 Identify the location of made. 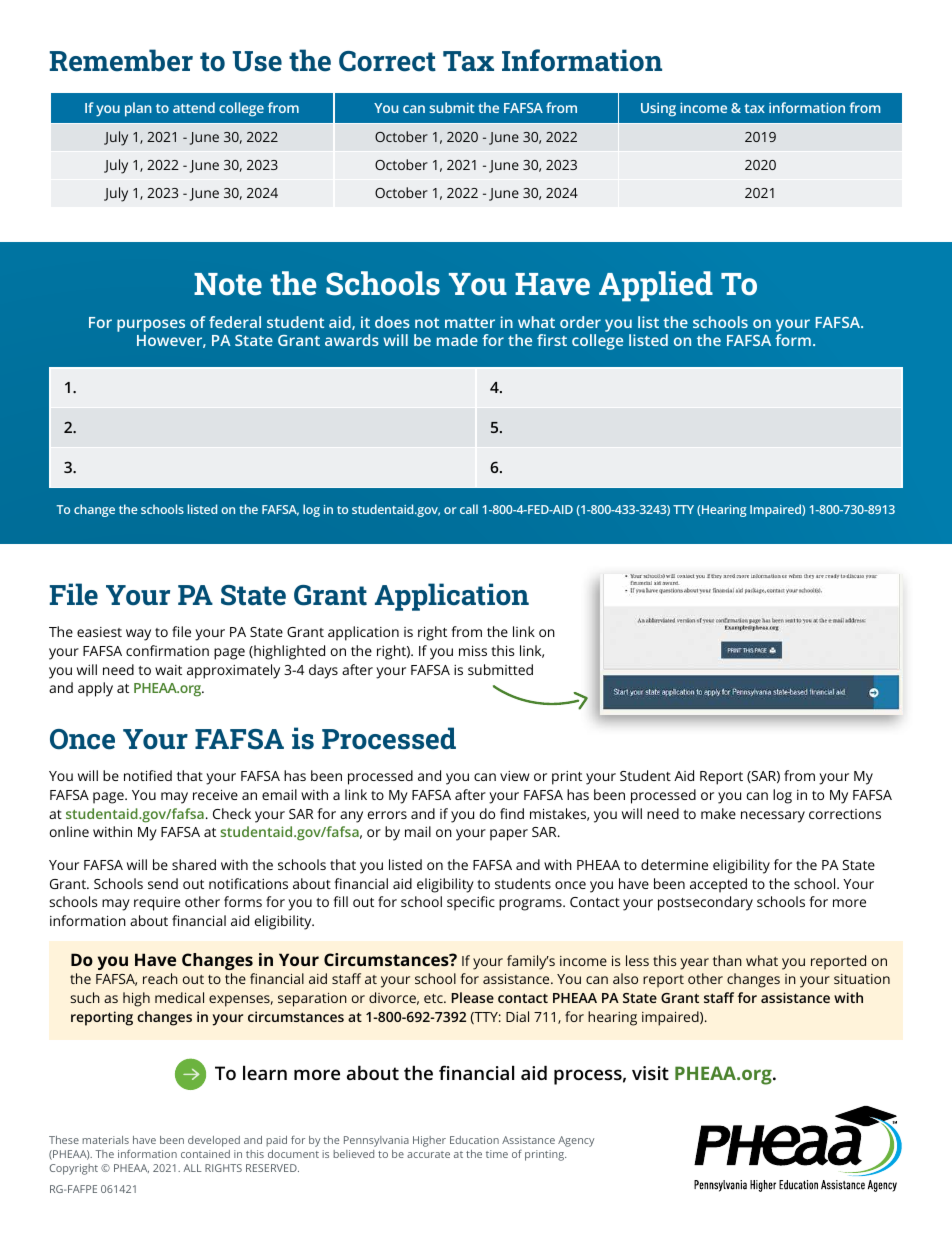
(457, 340).
